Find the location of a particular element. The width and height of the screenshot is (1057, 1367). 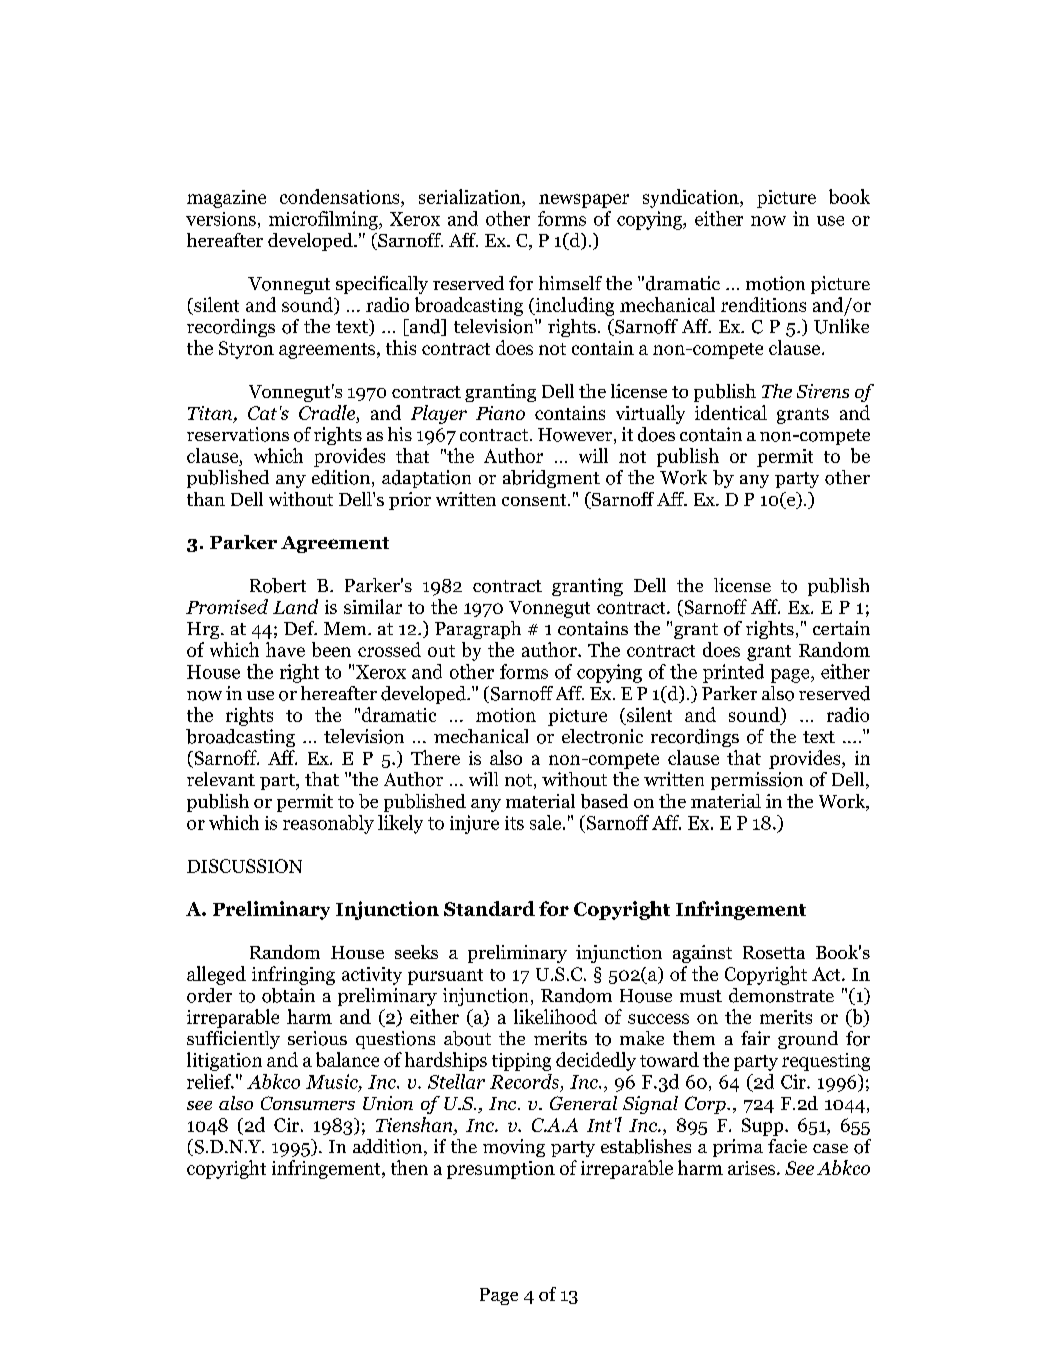

syndication is located at coordinates (692, 198).
